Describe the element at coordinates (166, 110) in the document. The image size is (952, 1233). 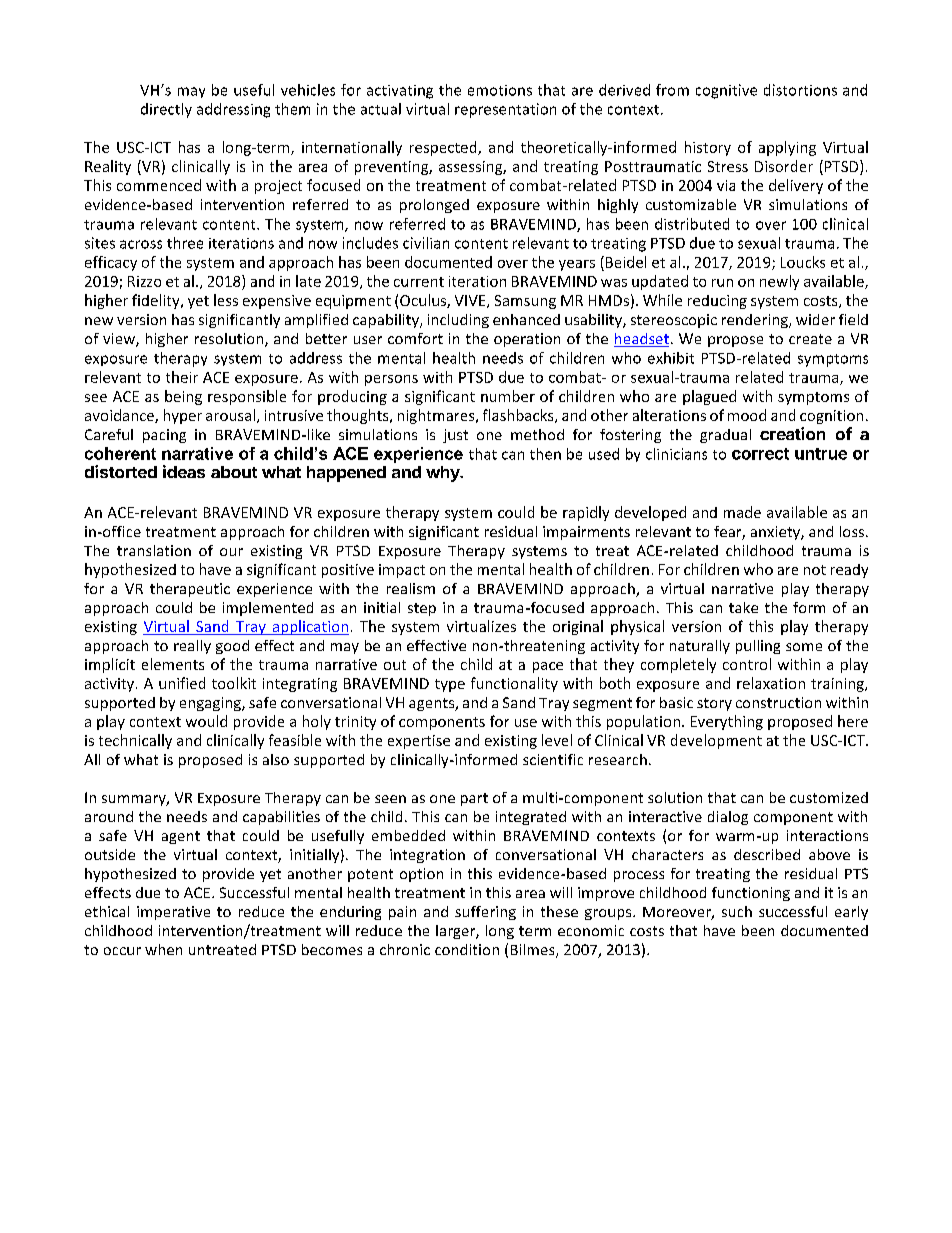
I see `directly` at that location.
